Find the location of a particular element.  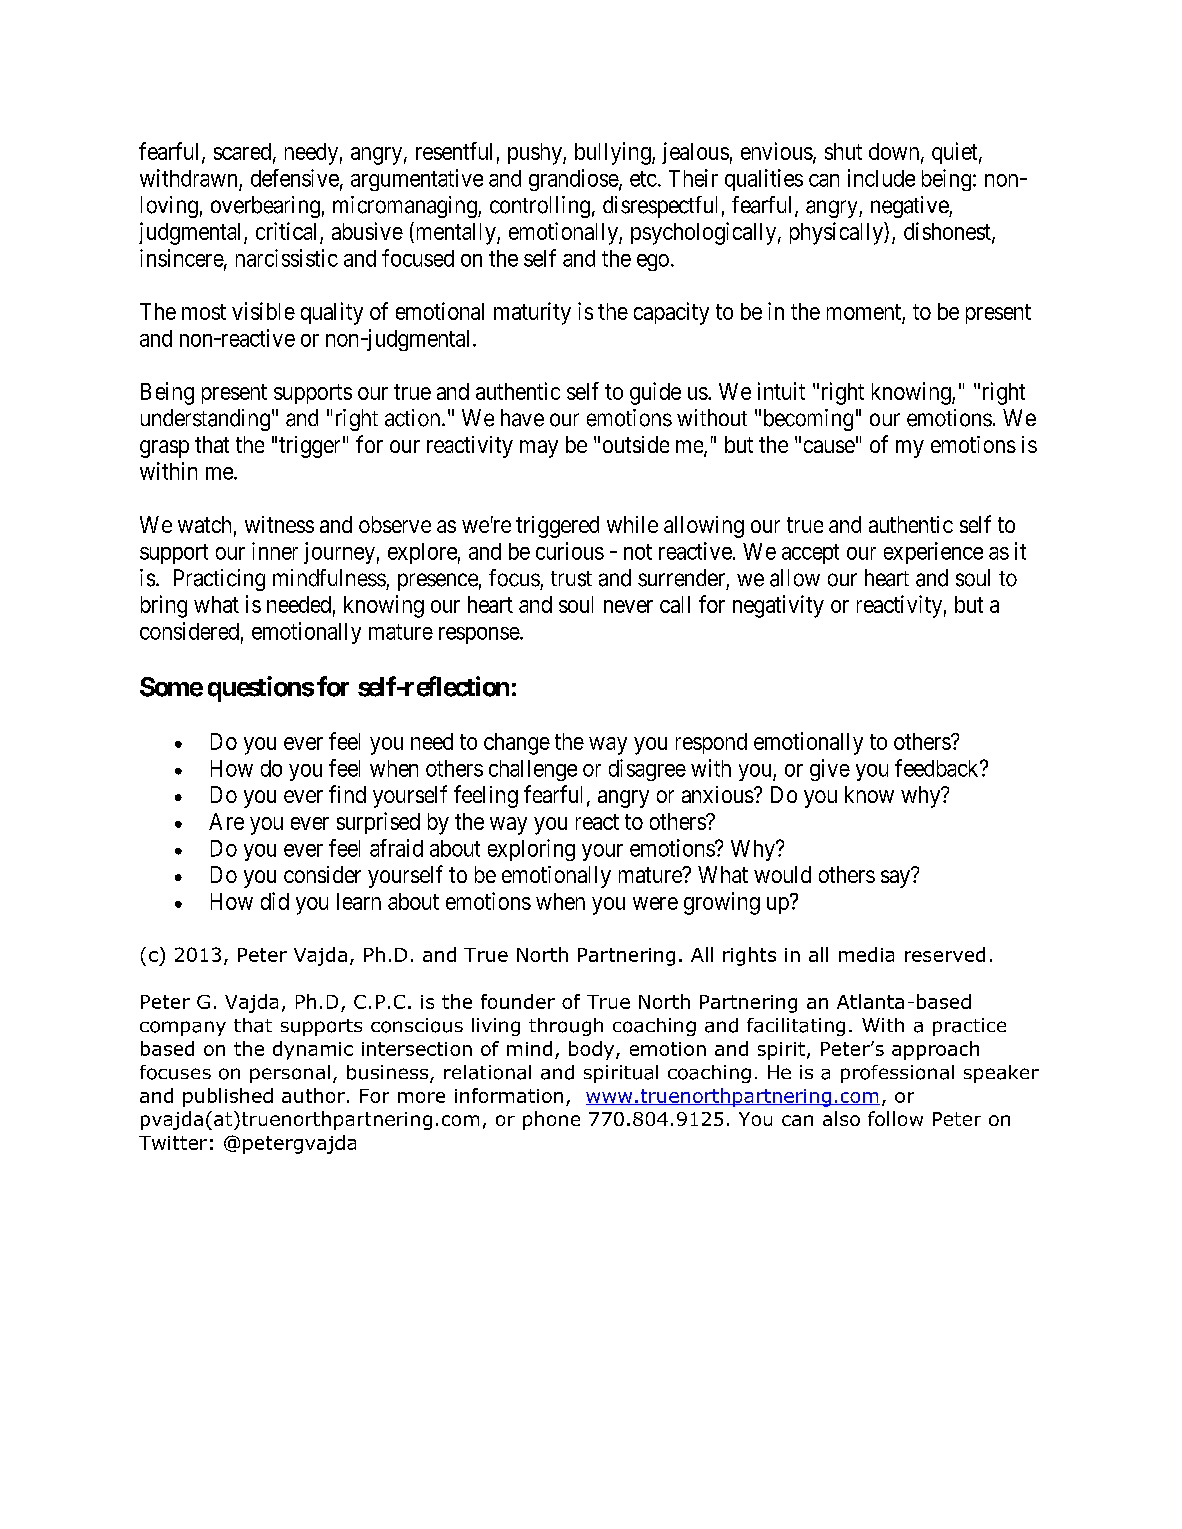

include is located at coordinates (881, 178).
